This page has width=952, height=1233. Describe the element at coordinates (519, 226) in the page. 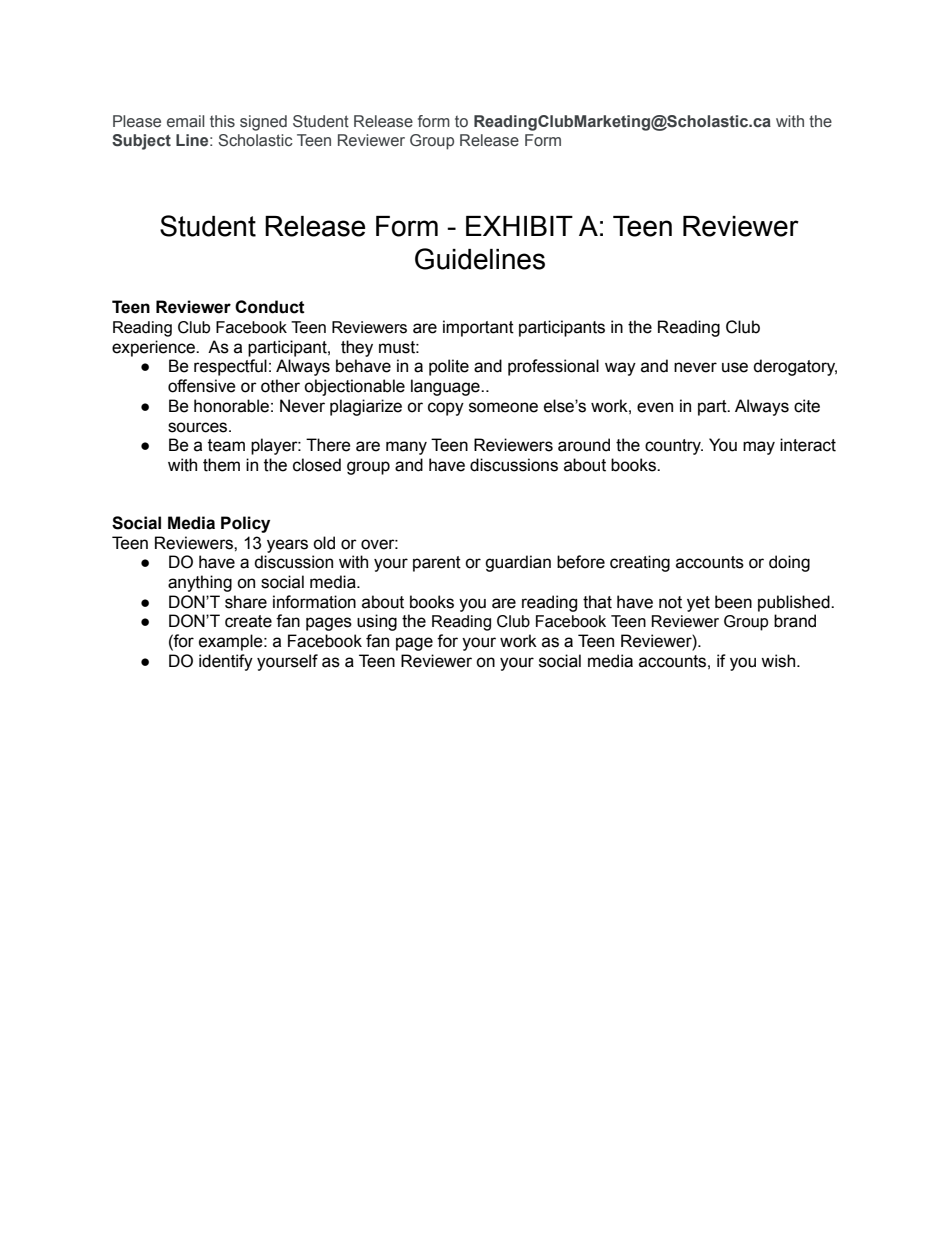

I see `EXHIBIT` at that location.
